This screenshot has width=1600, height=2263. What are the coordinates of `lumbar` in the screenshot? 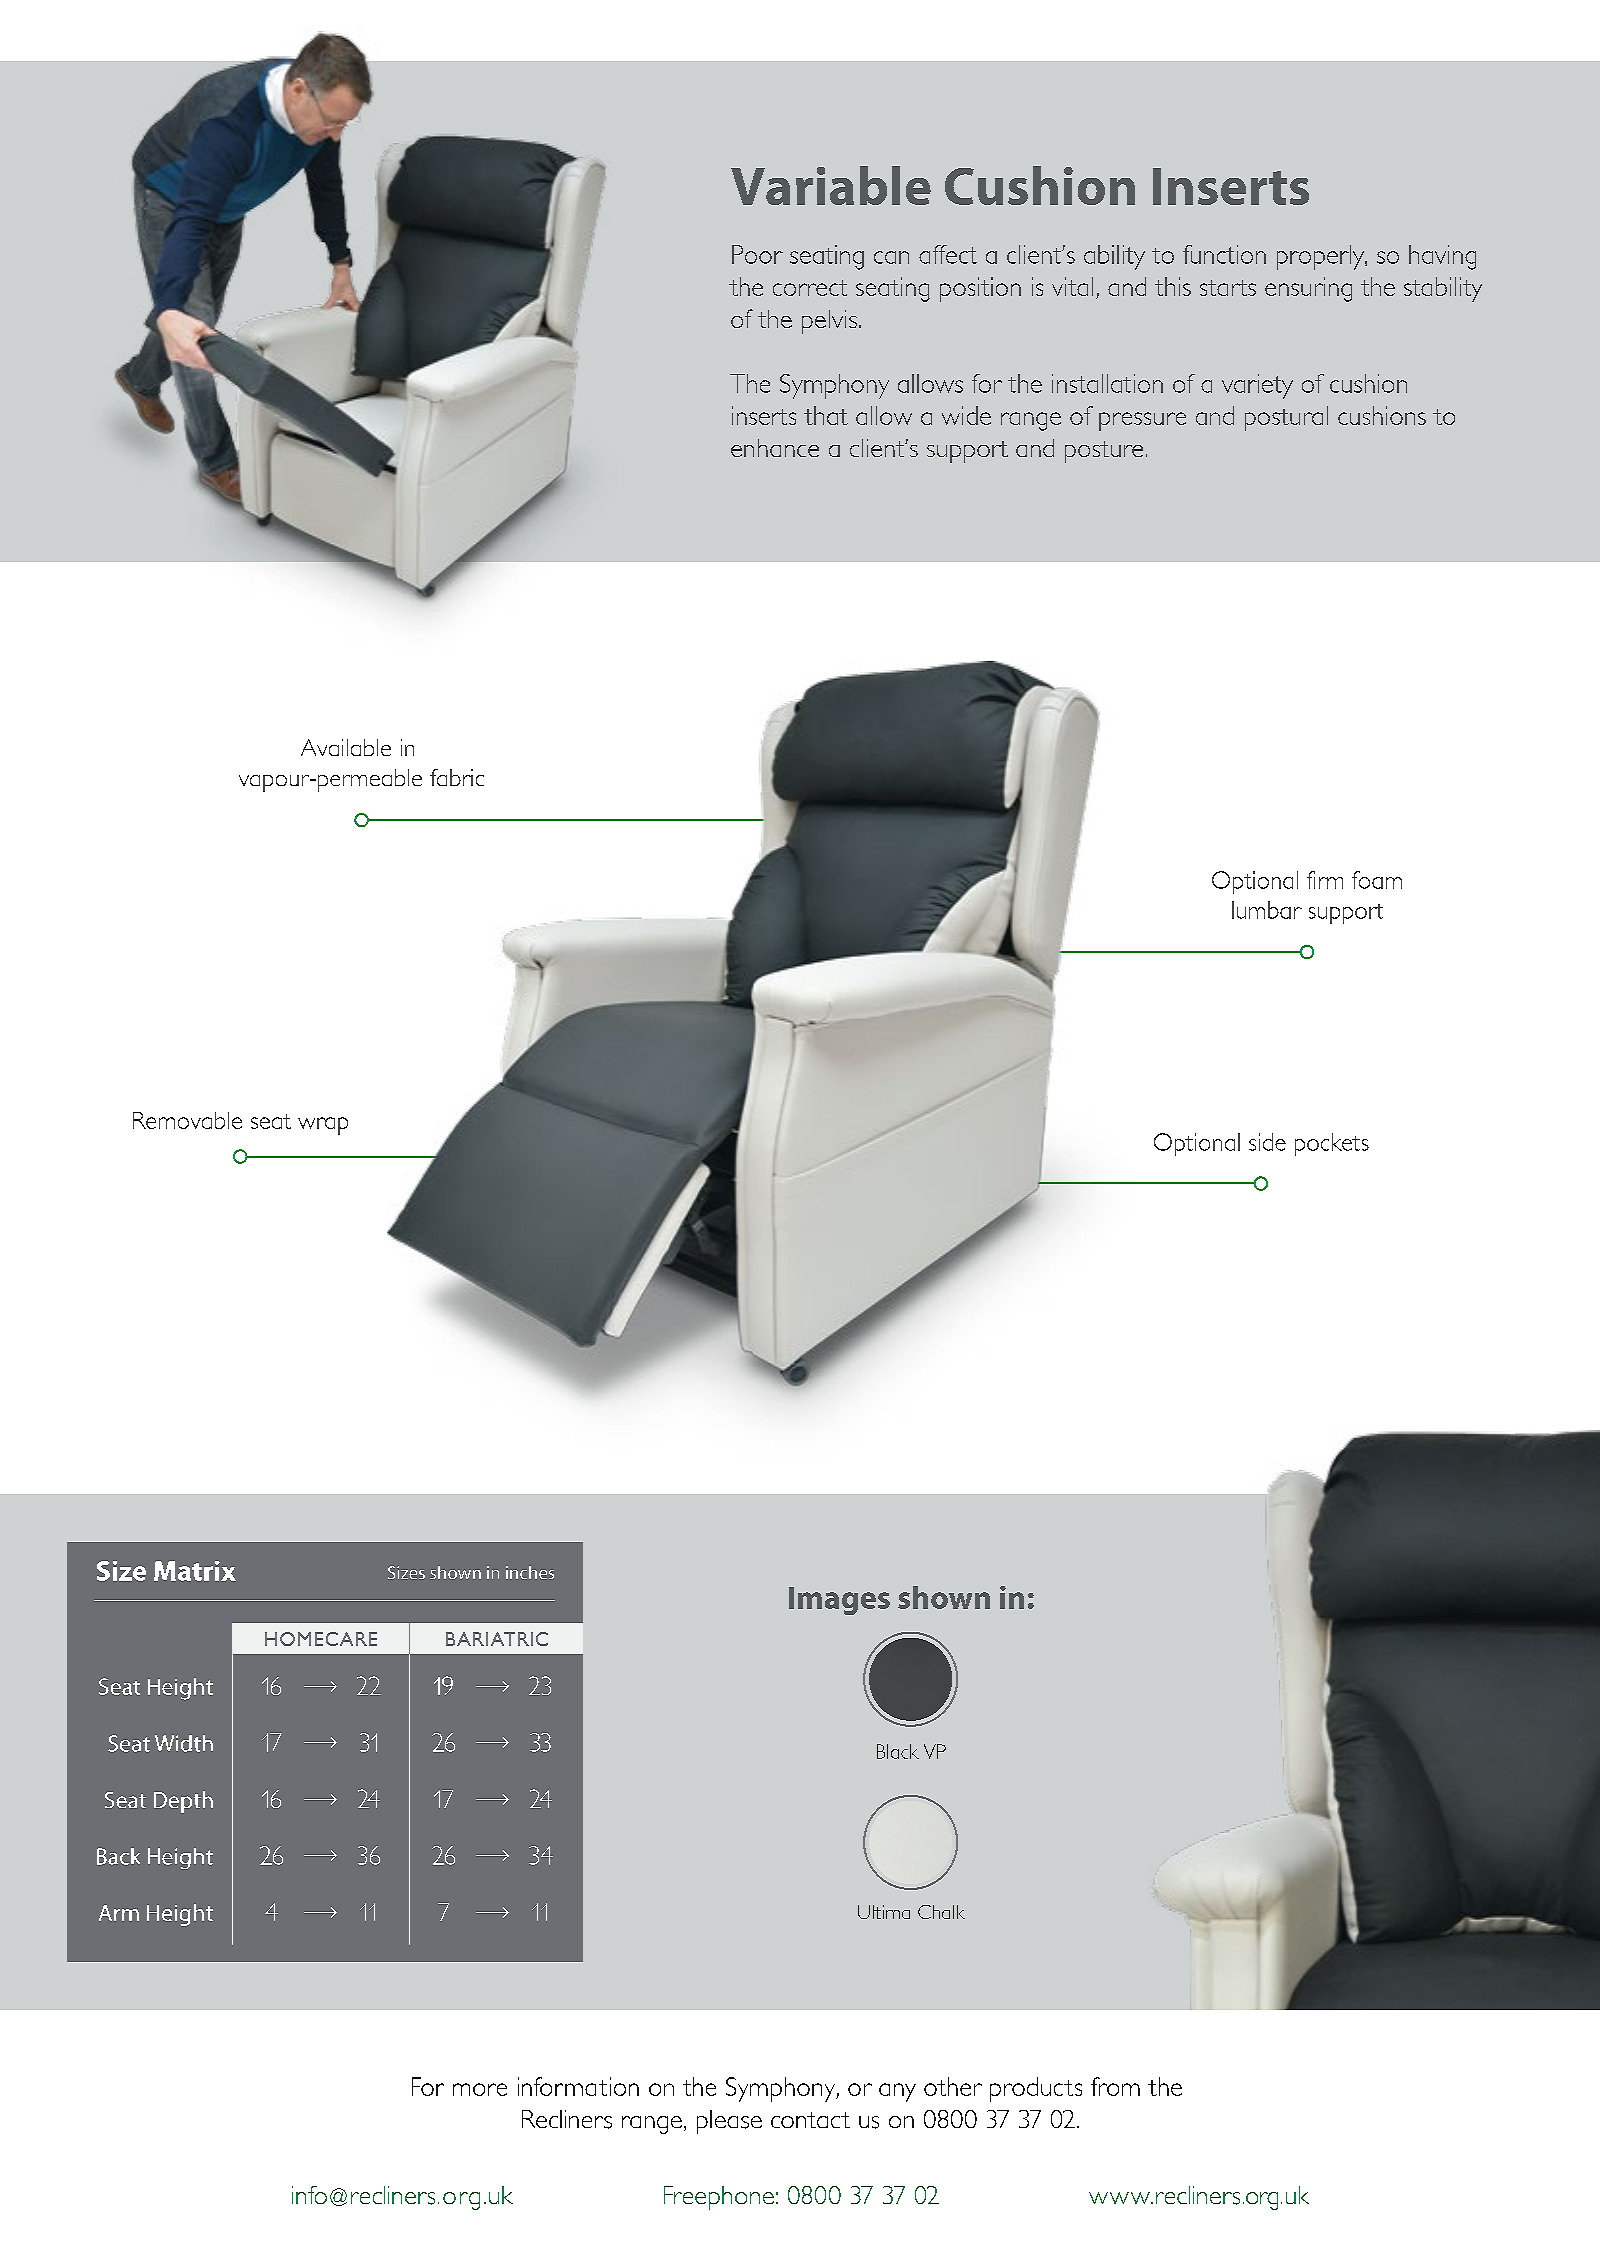 It's located at (1267, 910).
